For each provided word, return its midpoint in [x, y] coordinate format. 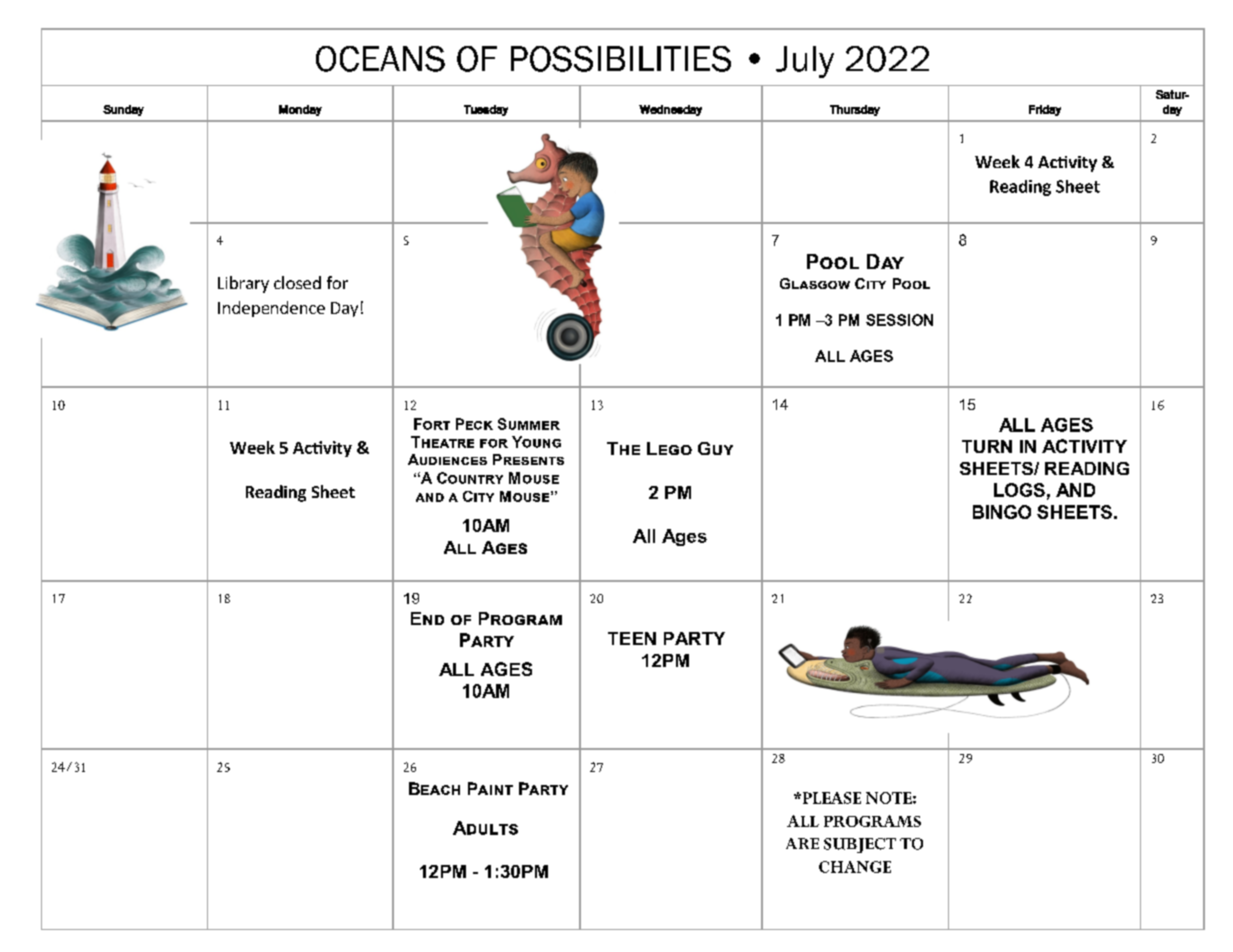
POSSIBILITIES [621, 59]
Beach [434, 788]
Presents [528, 459]
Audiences [447, 459]
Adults [485, 828]
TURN [987, 446]
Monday [300, 110]
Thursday [855, 110]
